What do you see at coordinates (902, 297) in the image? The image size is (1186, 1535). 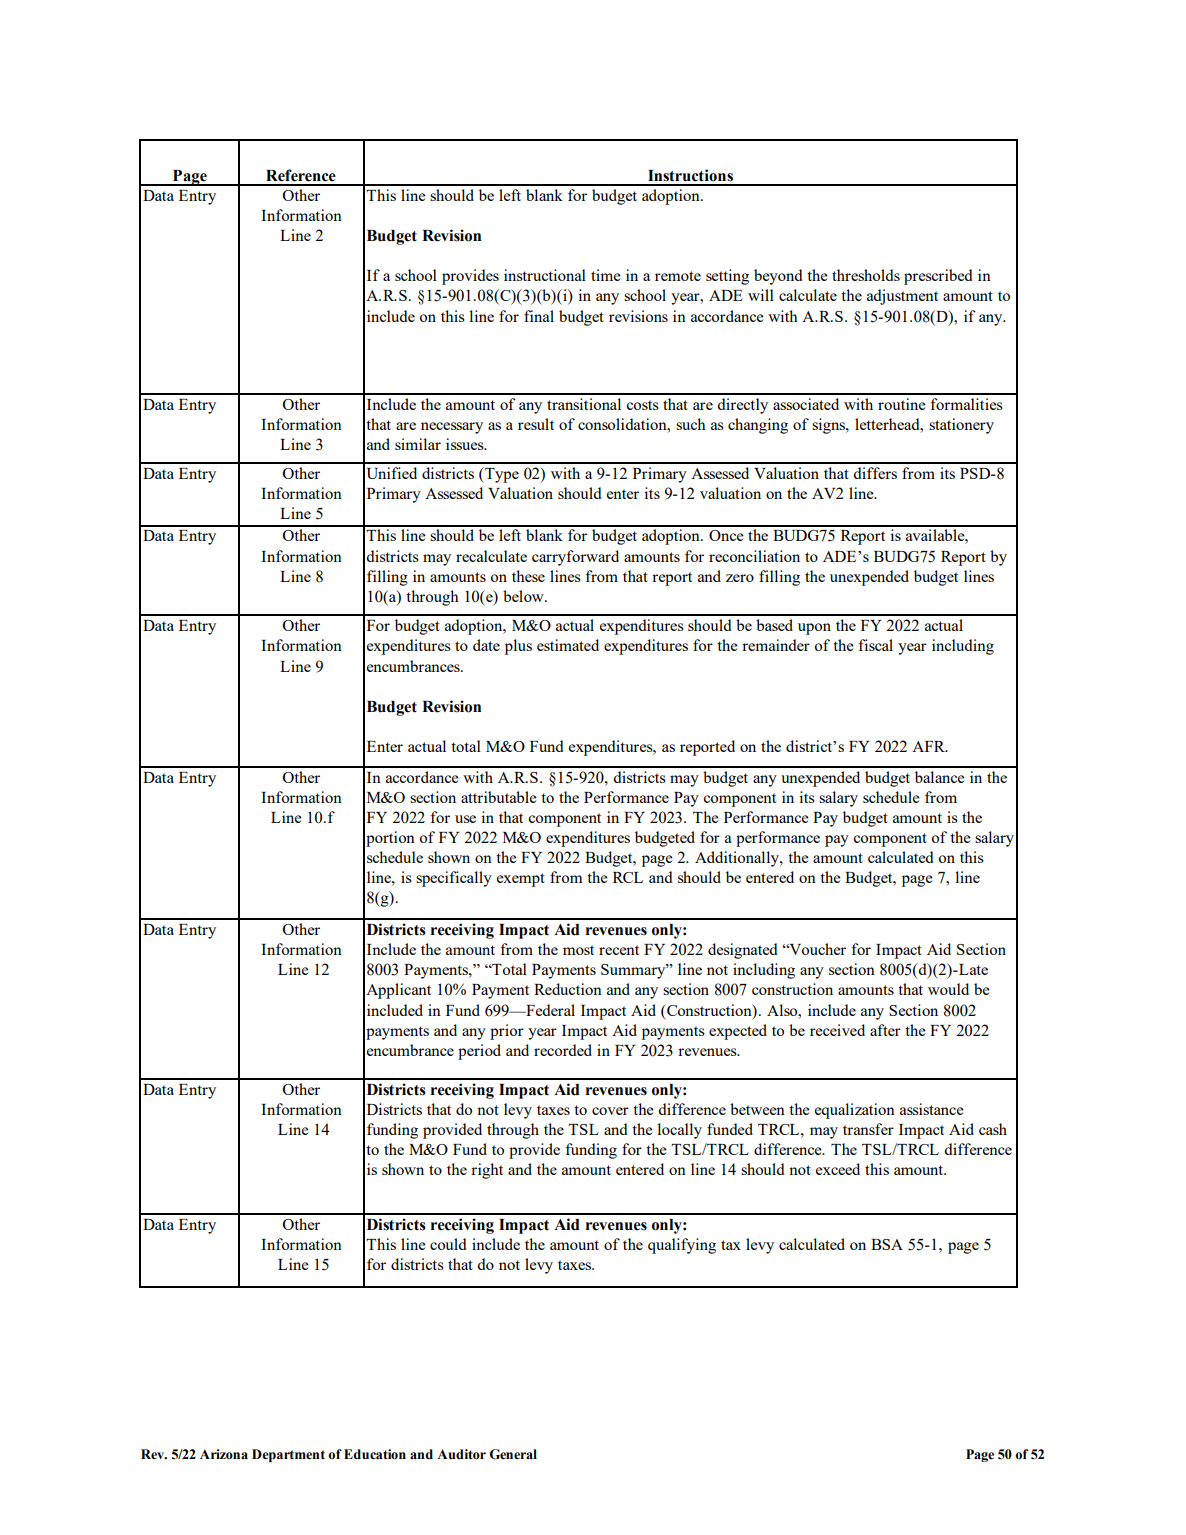 I see `adjustment` at bounding box center [902, 297].
